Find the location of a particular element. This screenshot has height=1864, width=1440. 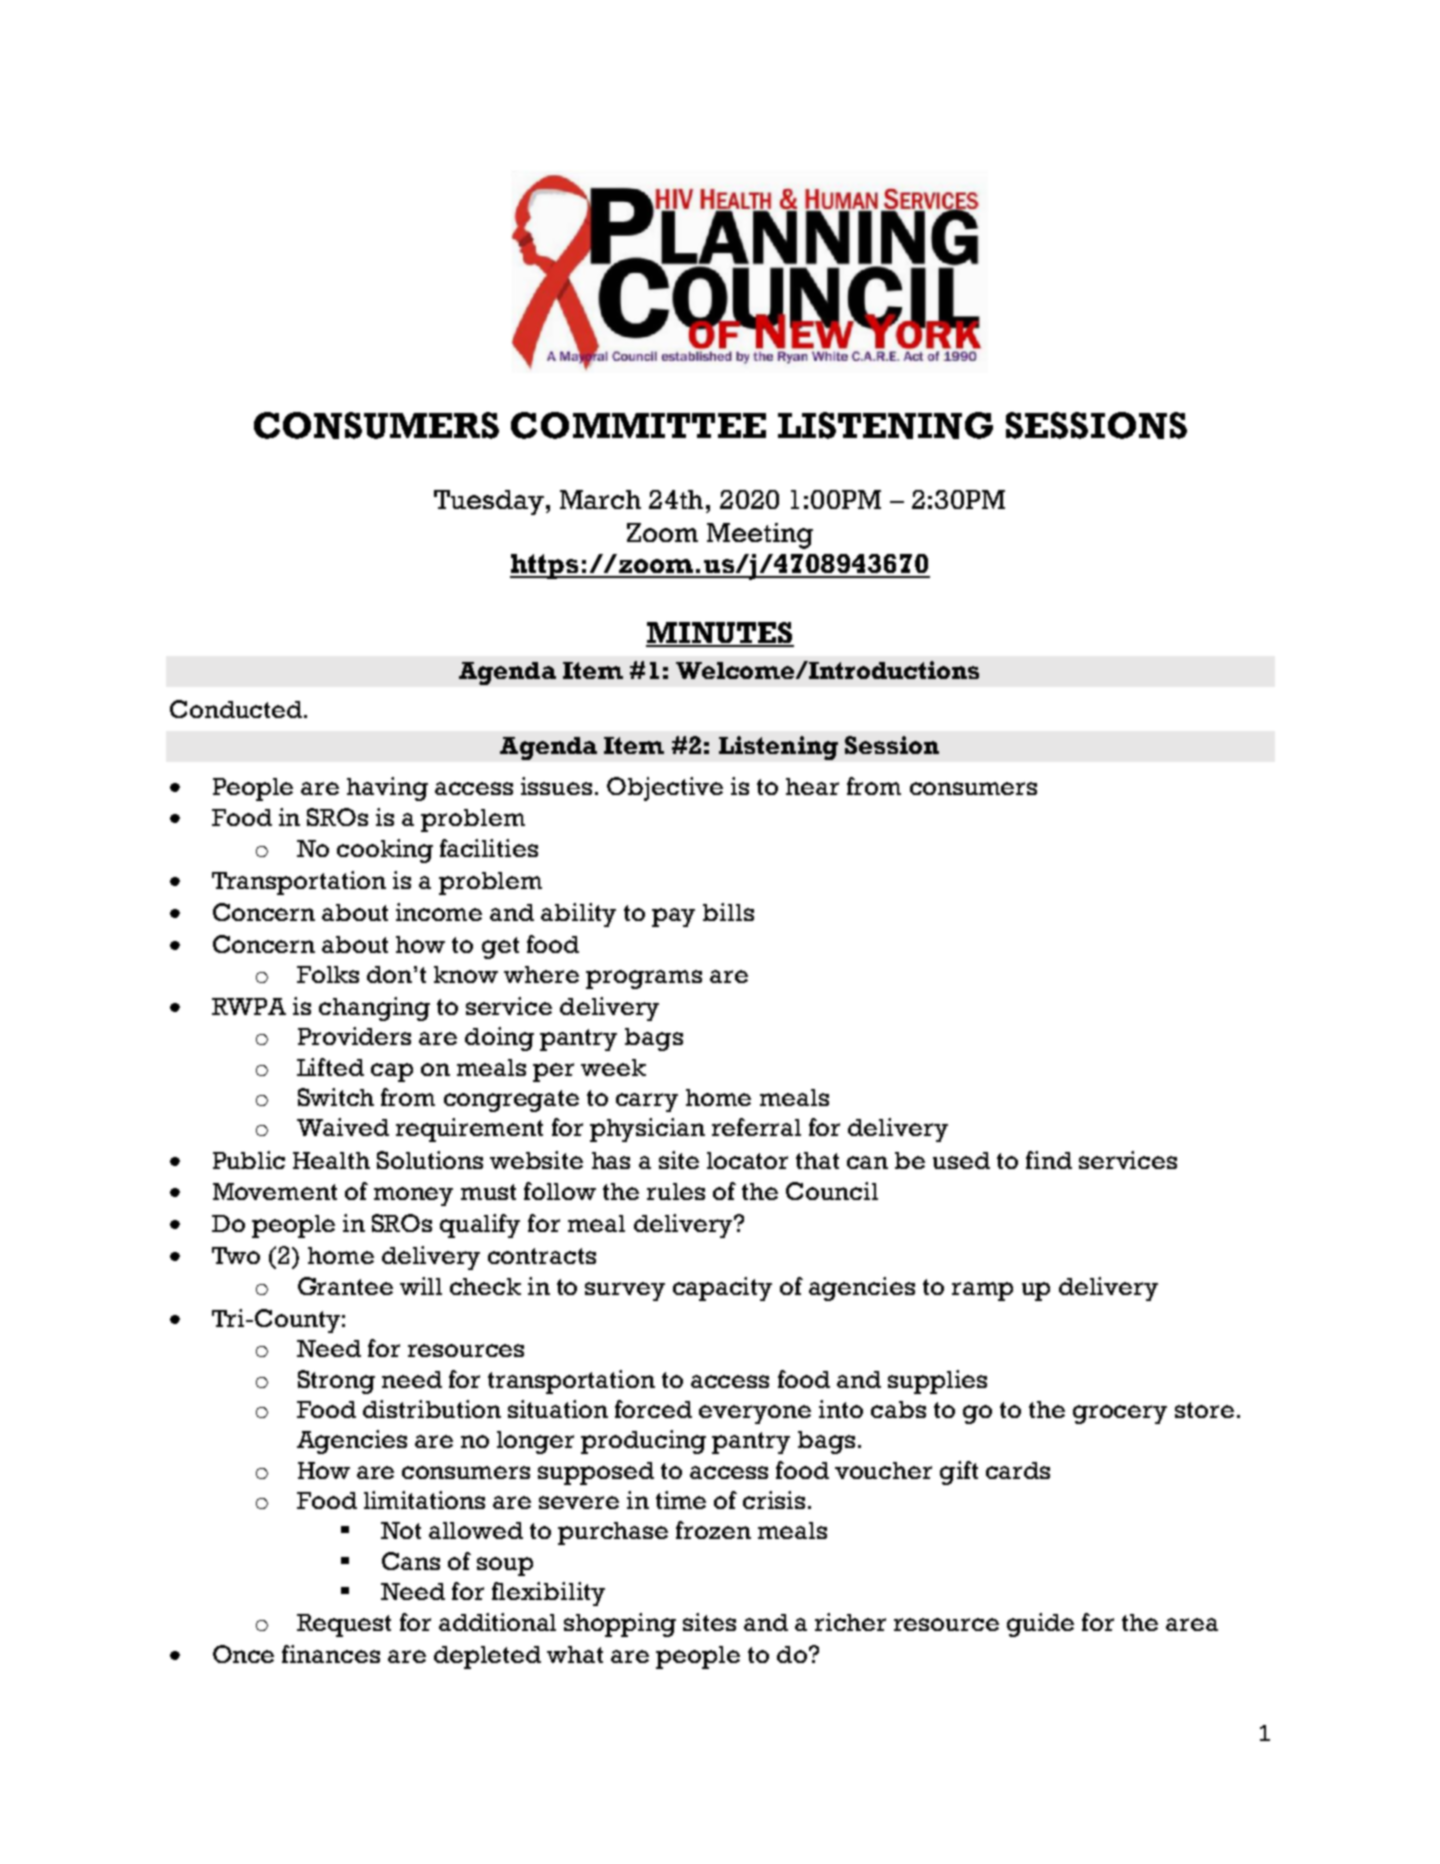

hear is located at coordinates (812, 786).
